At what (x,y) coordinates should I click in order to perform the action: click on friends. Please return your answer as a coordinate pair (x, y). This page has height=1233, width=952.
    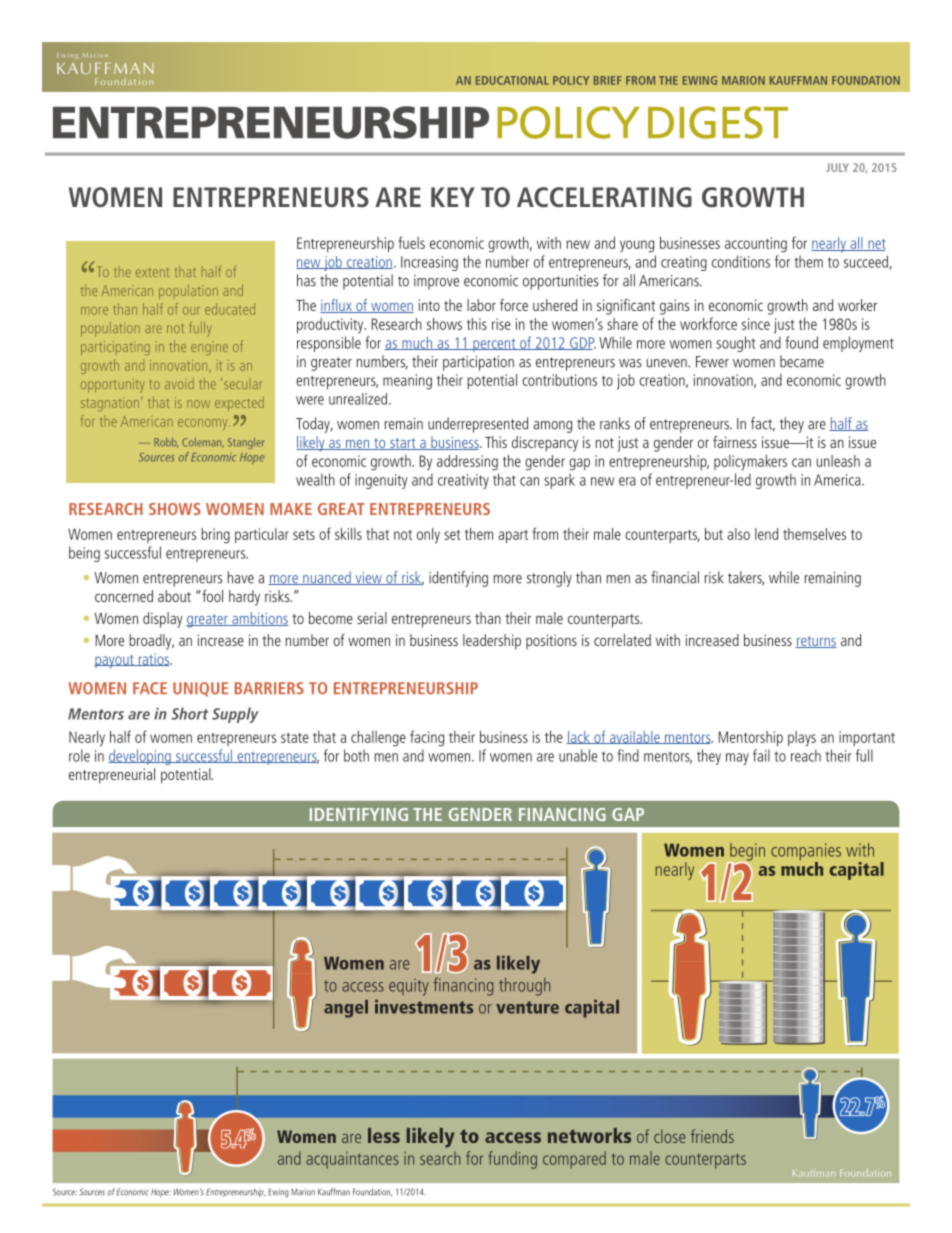
    Looking at the image, I should click on (712, 1136).
